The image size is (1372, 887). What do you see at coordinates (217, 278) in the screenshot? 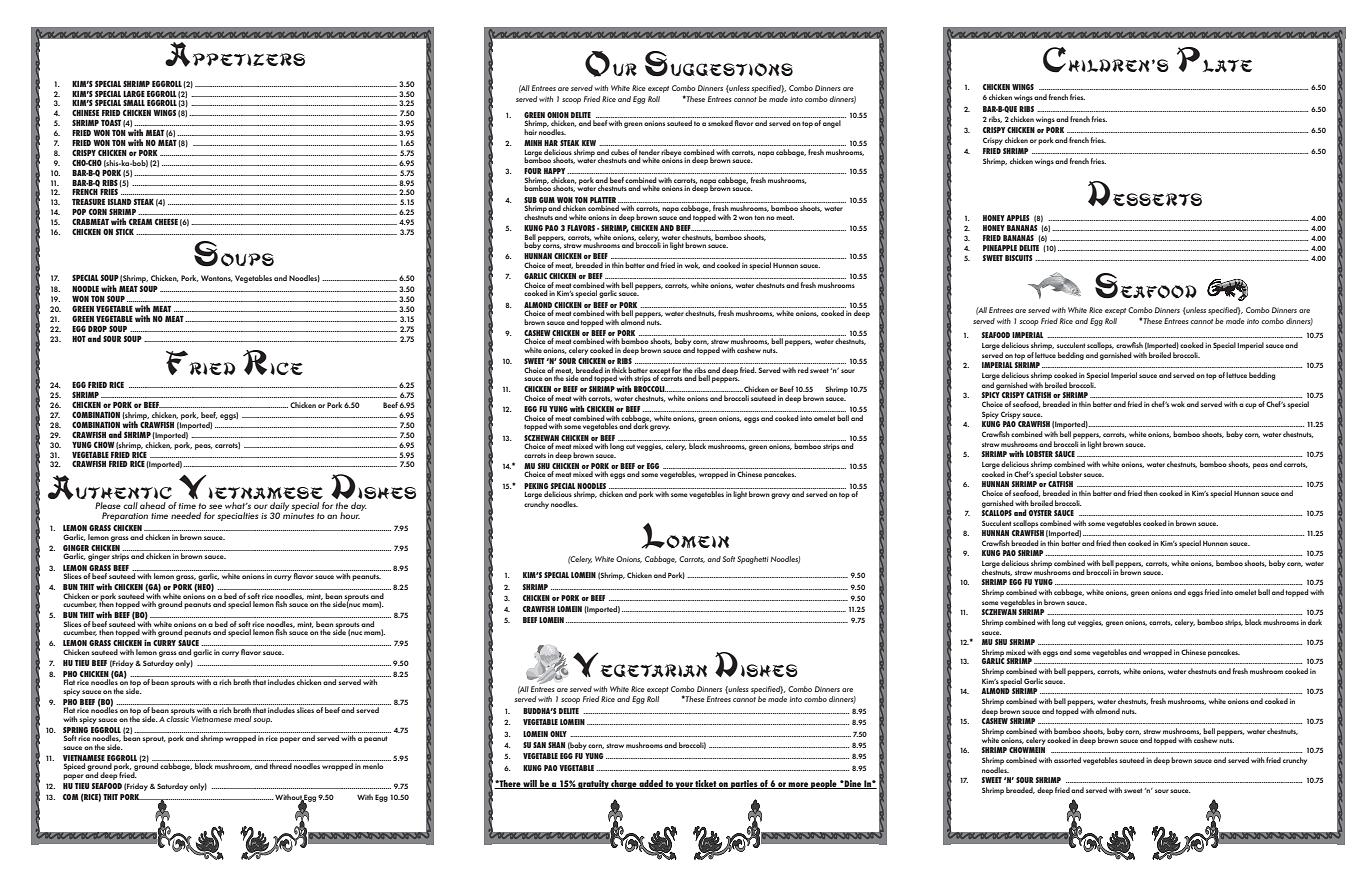
I see `Wontons` at bounding box center [217, 278].
